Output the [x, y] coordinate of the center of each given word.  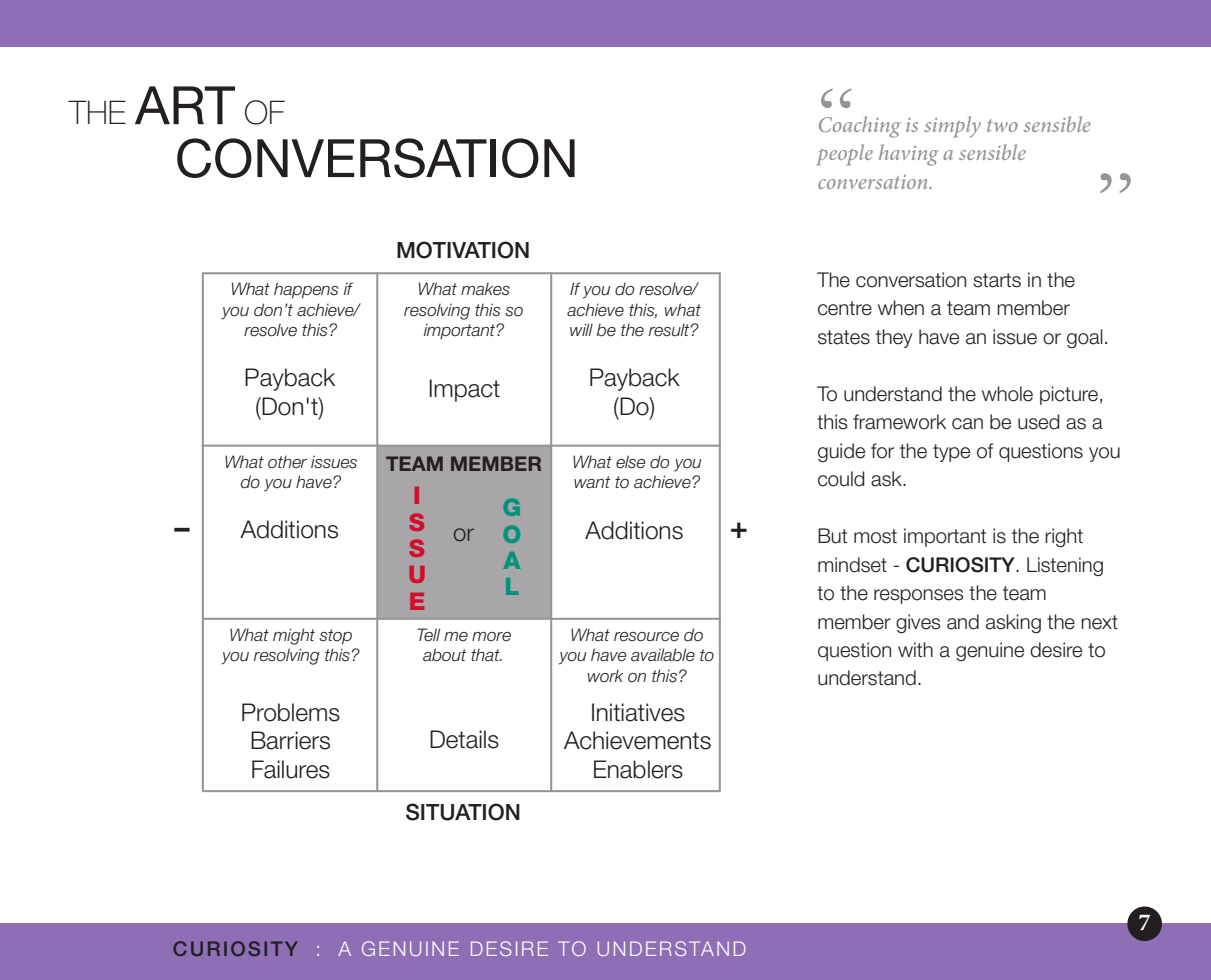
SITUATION [463, 812]
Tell [428, 635]
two [1002, 125]
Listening [1065, 566]
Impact [464, 390]
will [581, 329]
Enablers [638, 769]
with [915, 649]
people [844, 155]
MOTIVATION [463, 250]
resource [646, 637]
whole [1007, 394]
